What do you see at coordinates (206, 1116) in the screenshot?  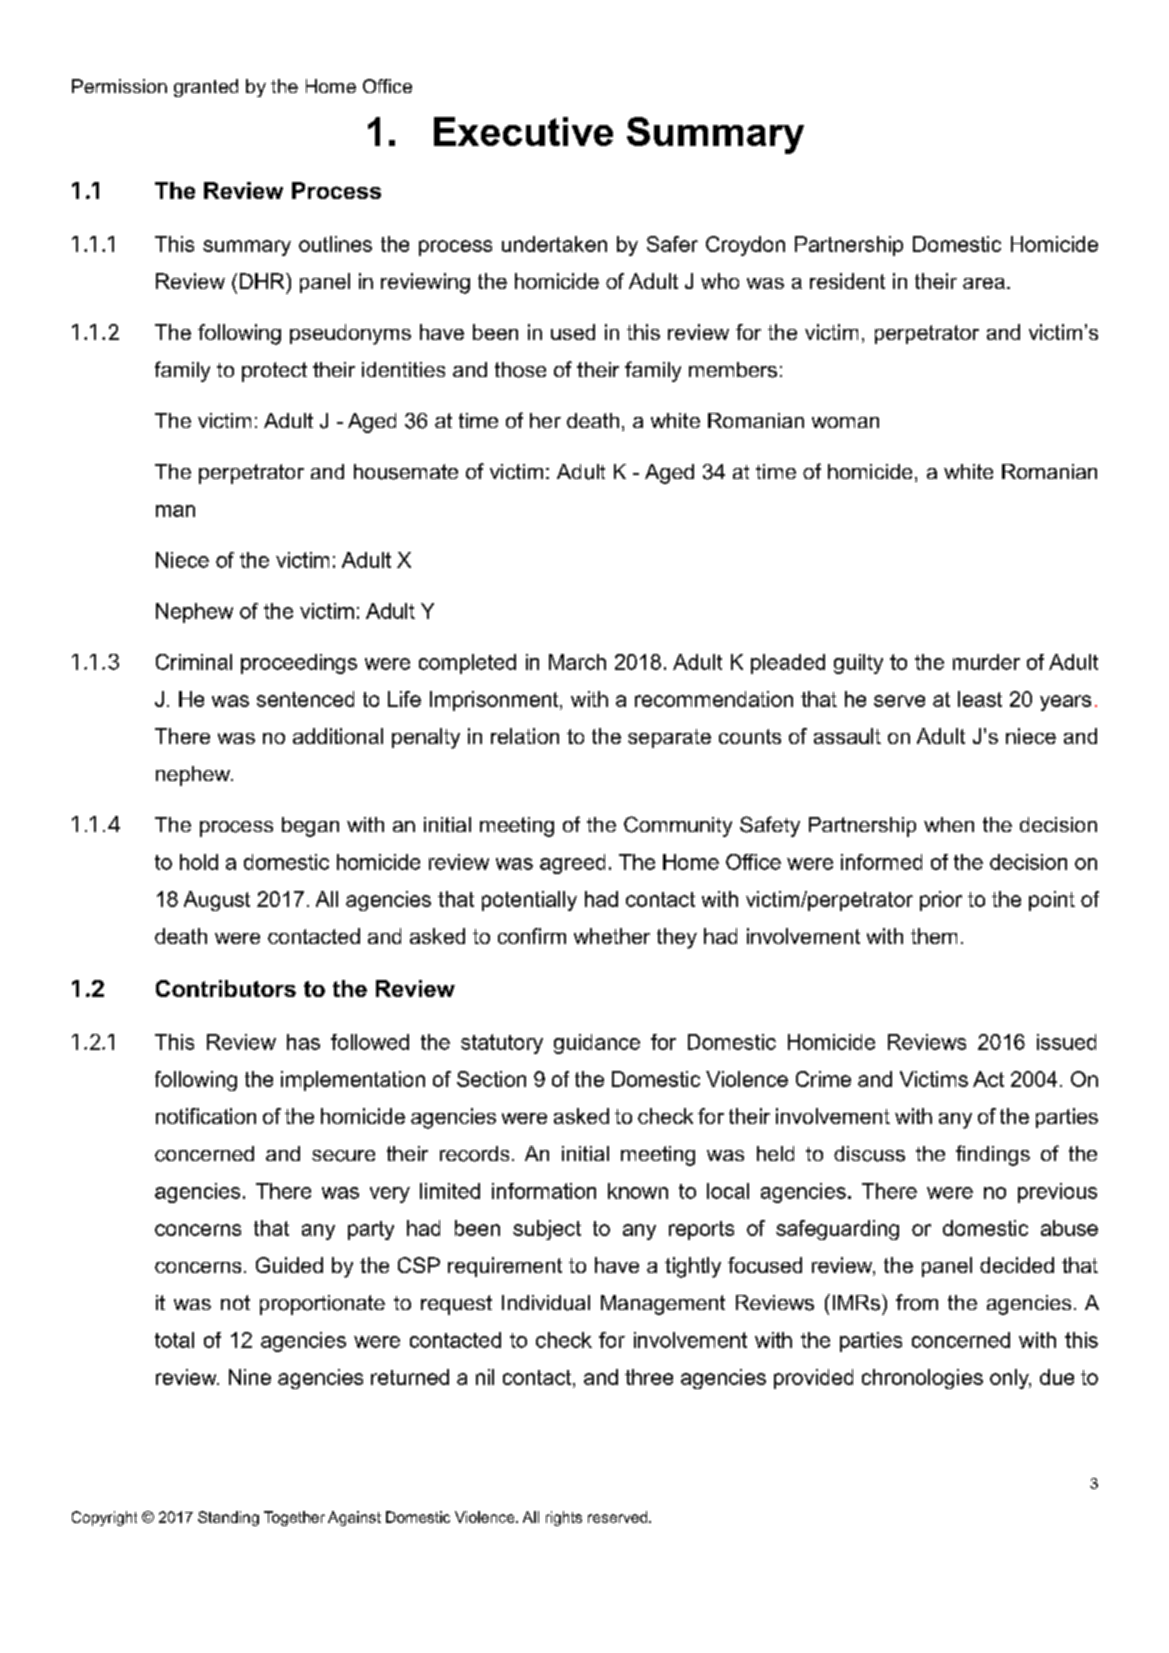 I see `notification` at bounding box center [206, 1116].
